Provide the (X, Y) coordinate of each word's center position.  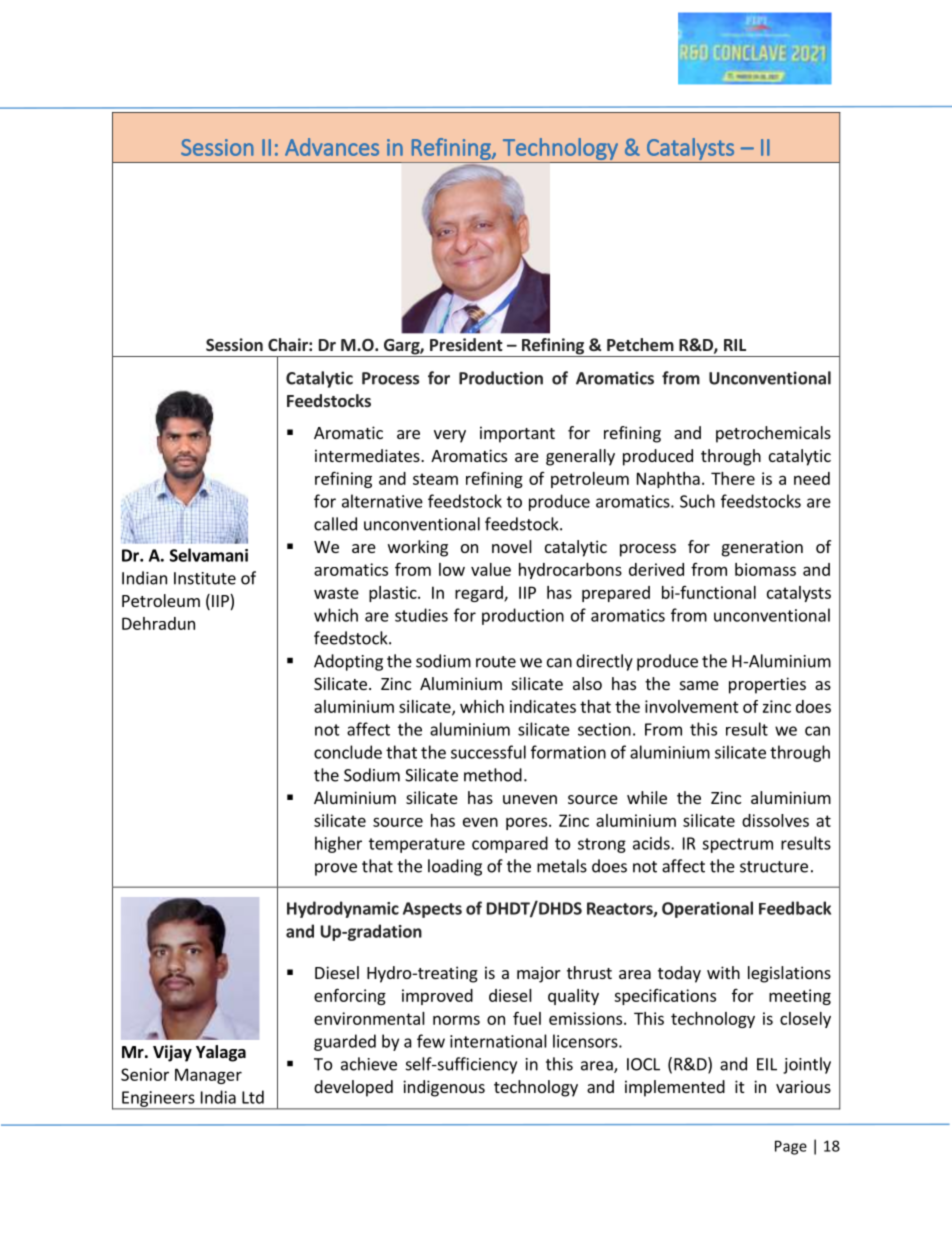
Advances (332, 147)
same (699, 685)
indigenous (444, 1088)
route (496, 662)
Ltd (253, 1097)
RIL (735, 345)
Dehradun (158, 623)
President (466, 344)
